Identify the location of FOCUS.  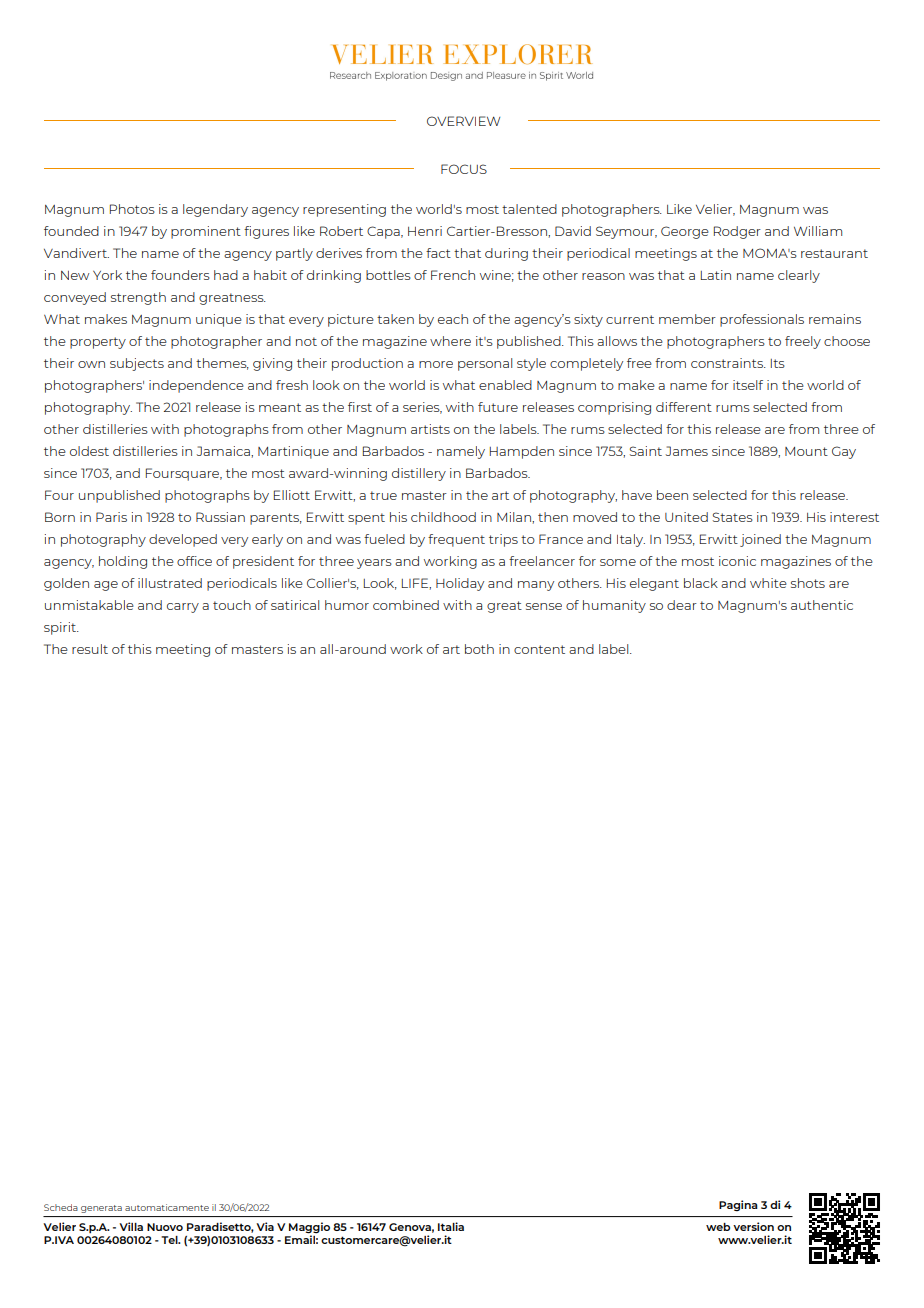
(464, 169).
